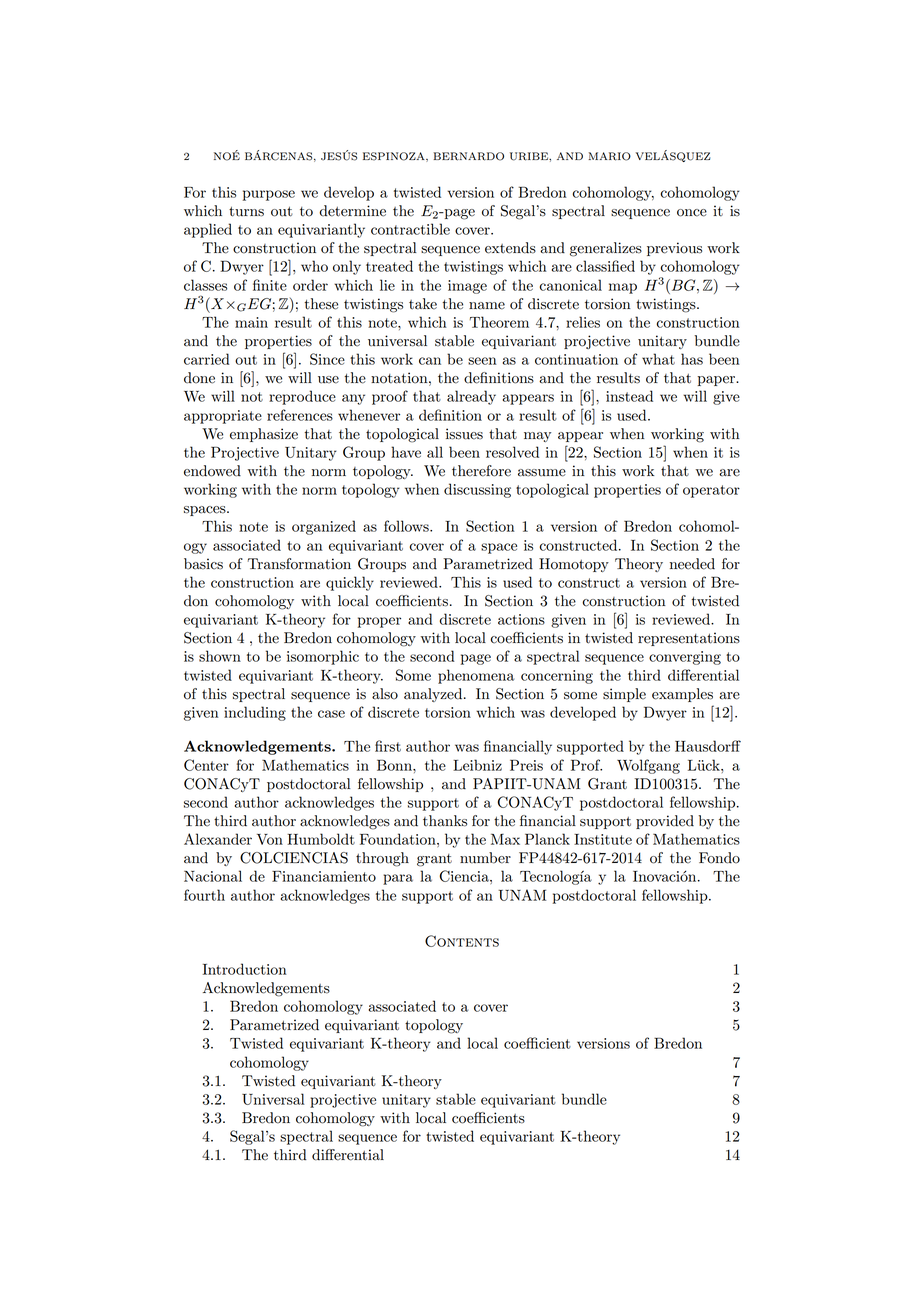 The width and height of the document is (924, 1308). I want to click on purpose, so click(269, 195).
